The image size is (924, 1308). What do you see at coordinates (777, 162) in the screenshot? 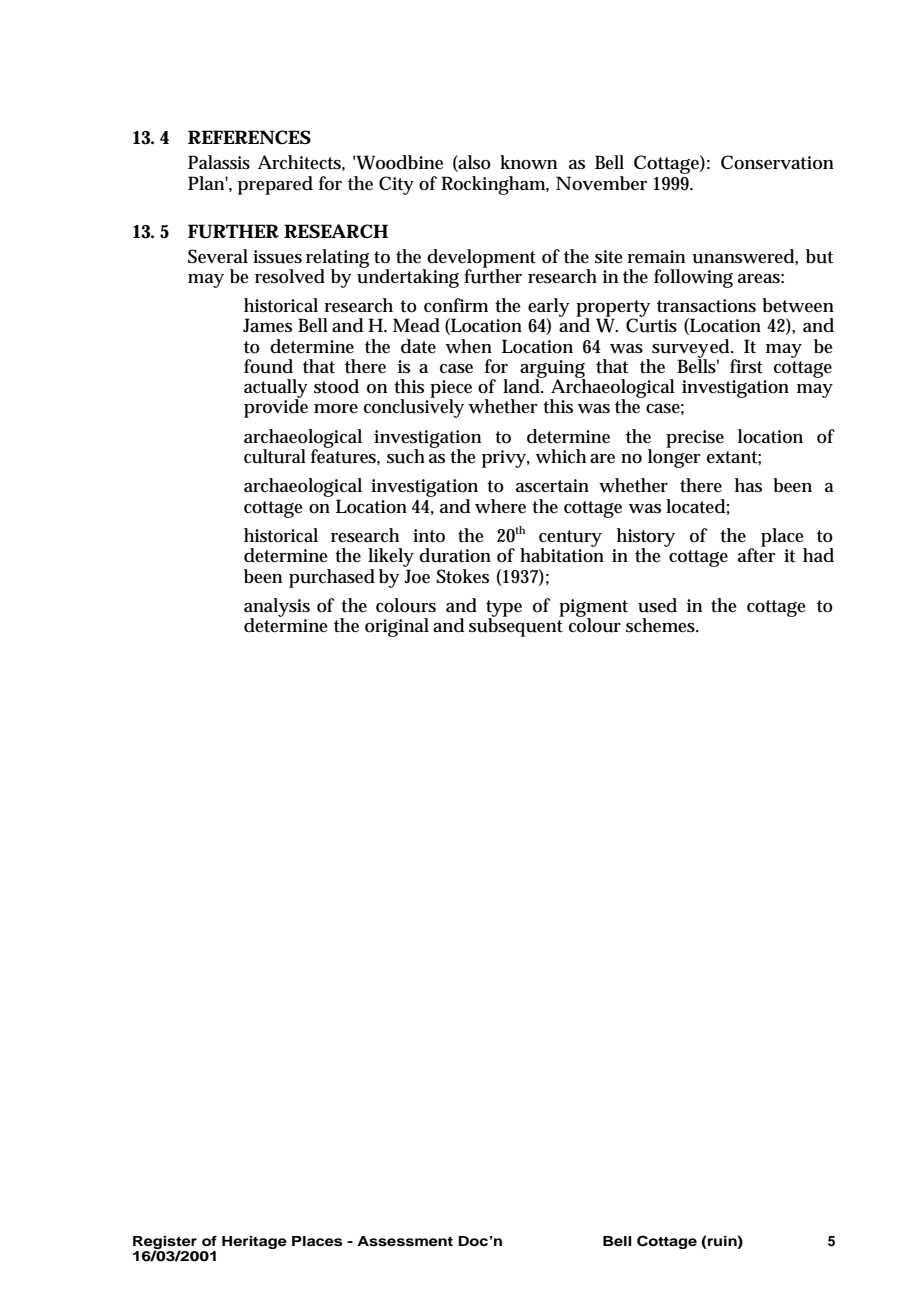
I see `Conservation` at bounding box center [777, 162].
